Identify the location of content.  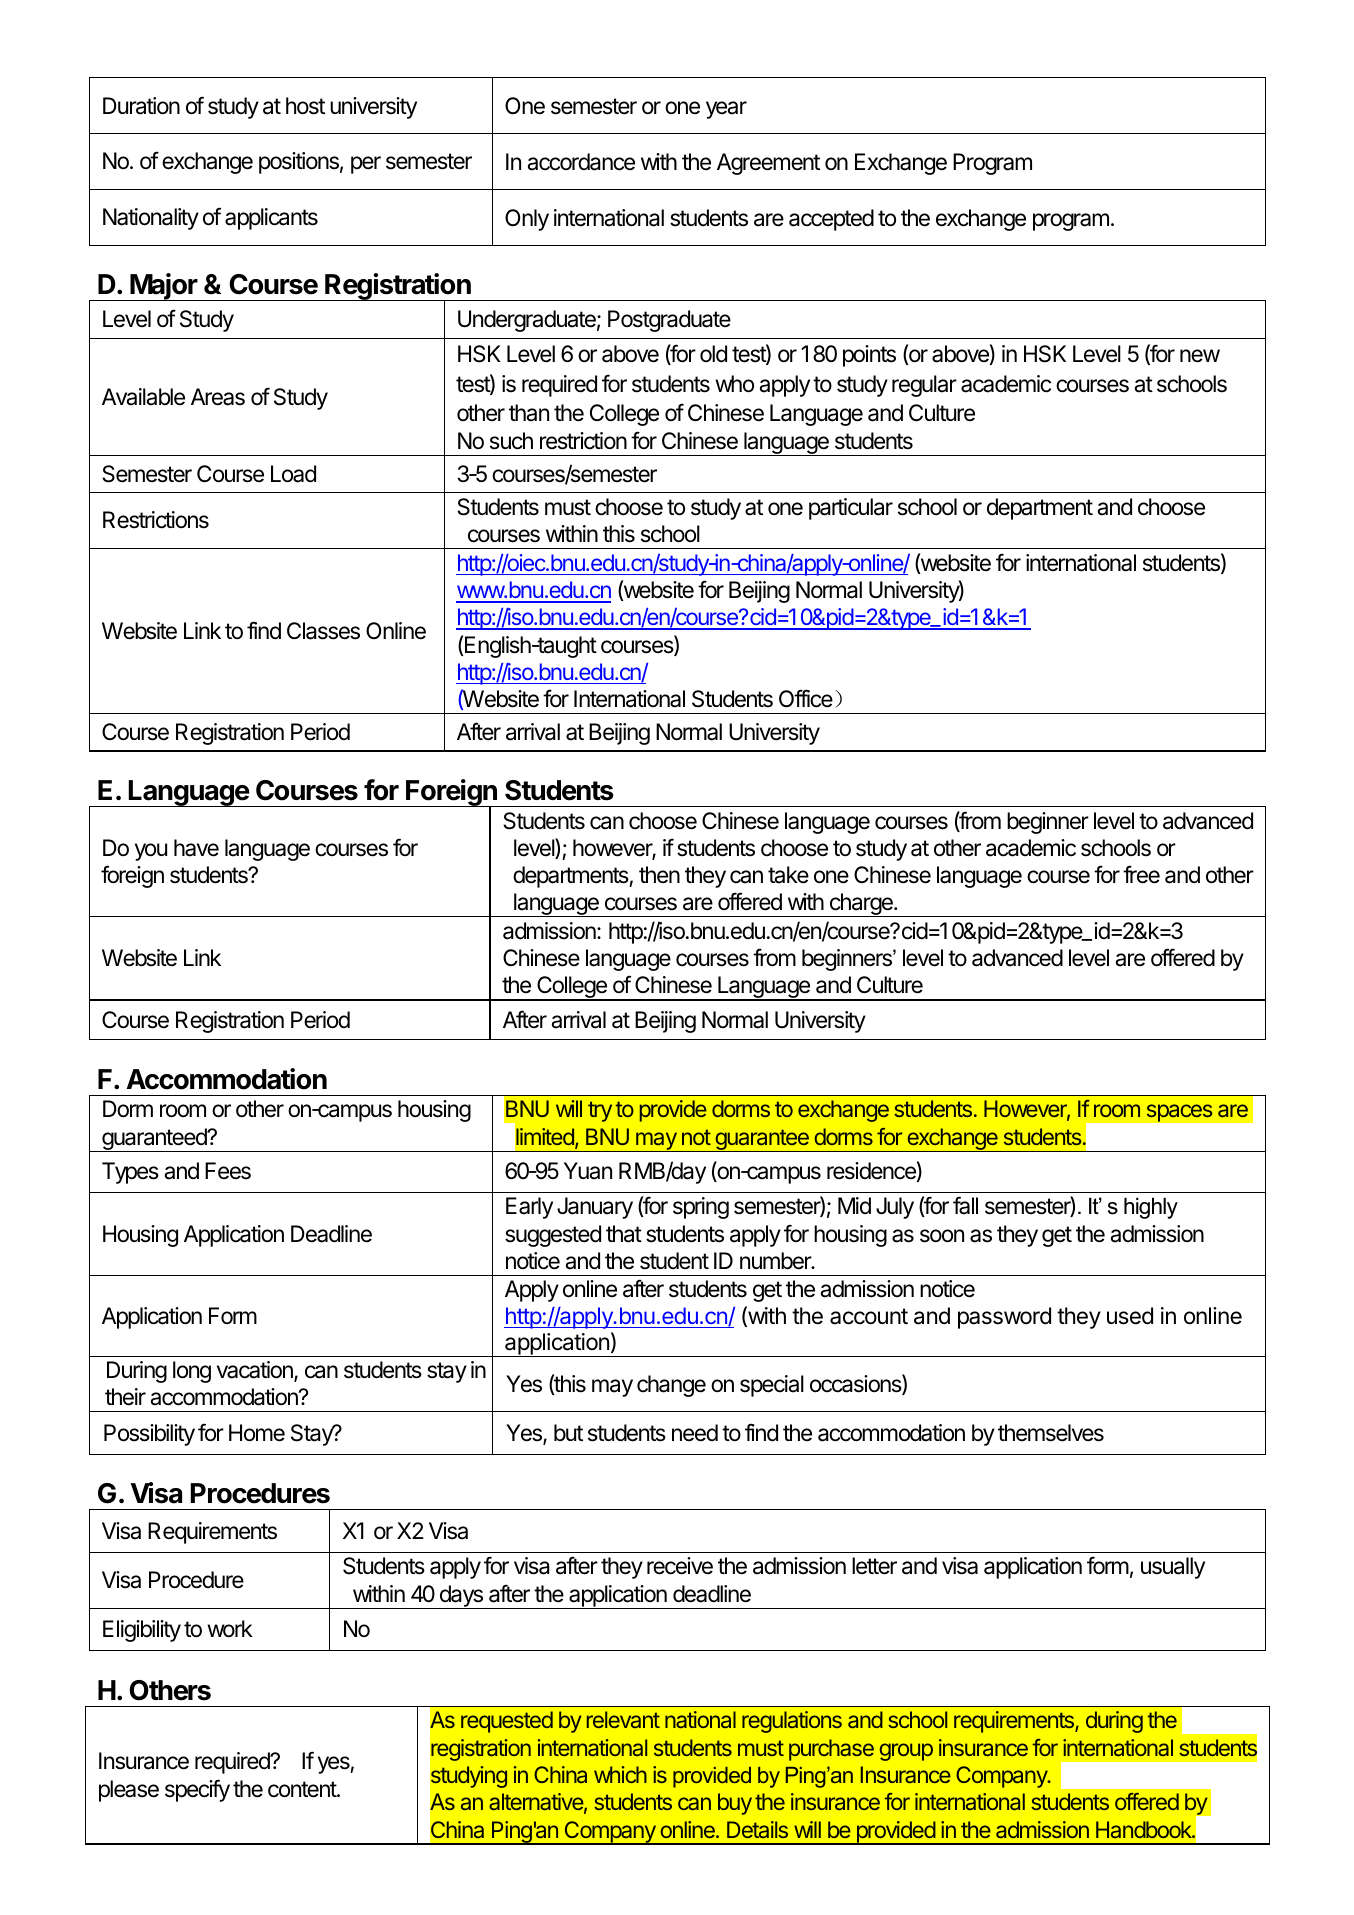
(303, 1789).
